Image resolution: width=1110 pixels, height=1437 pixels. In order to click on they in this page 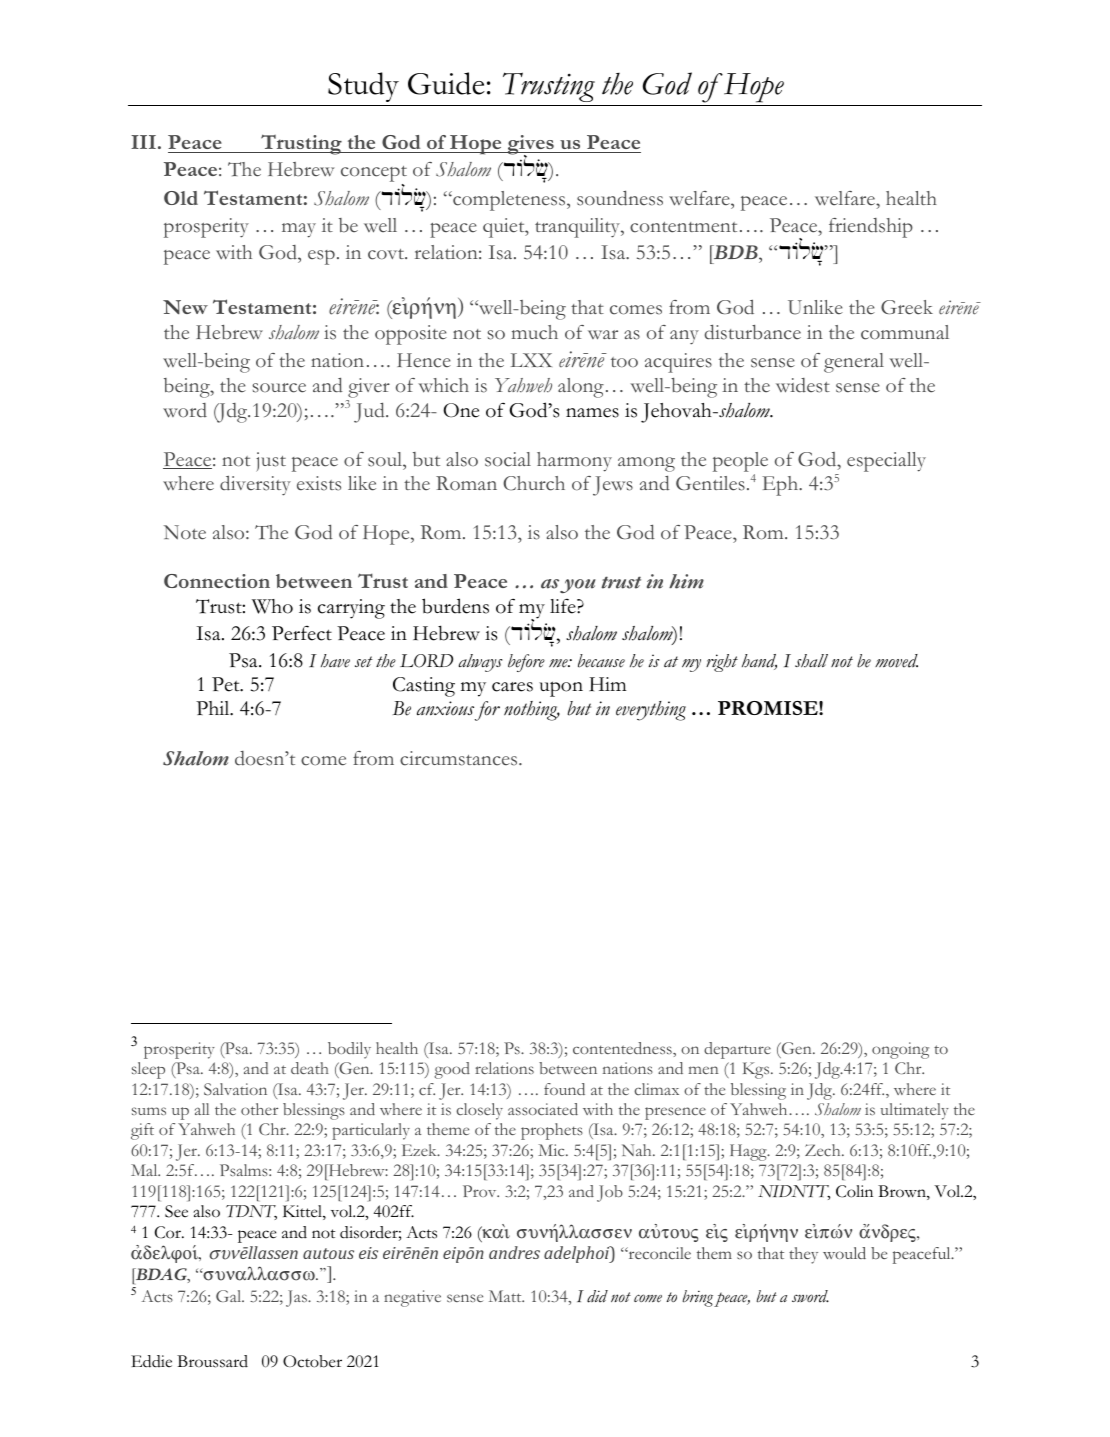, I will do `click(803, 1255)`.
